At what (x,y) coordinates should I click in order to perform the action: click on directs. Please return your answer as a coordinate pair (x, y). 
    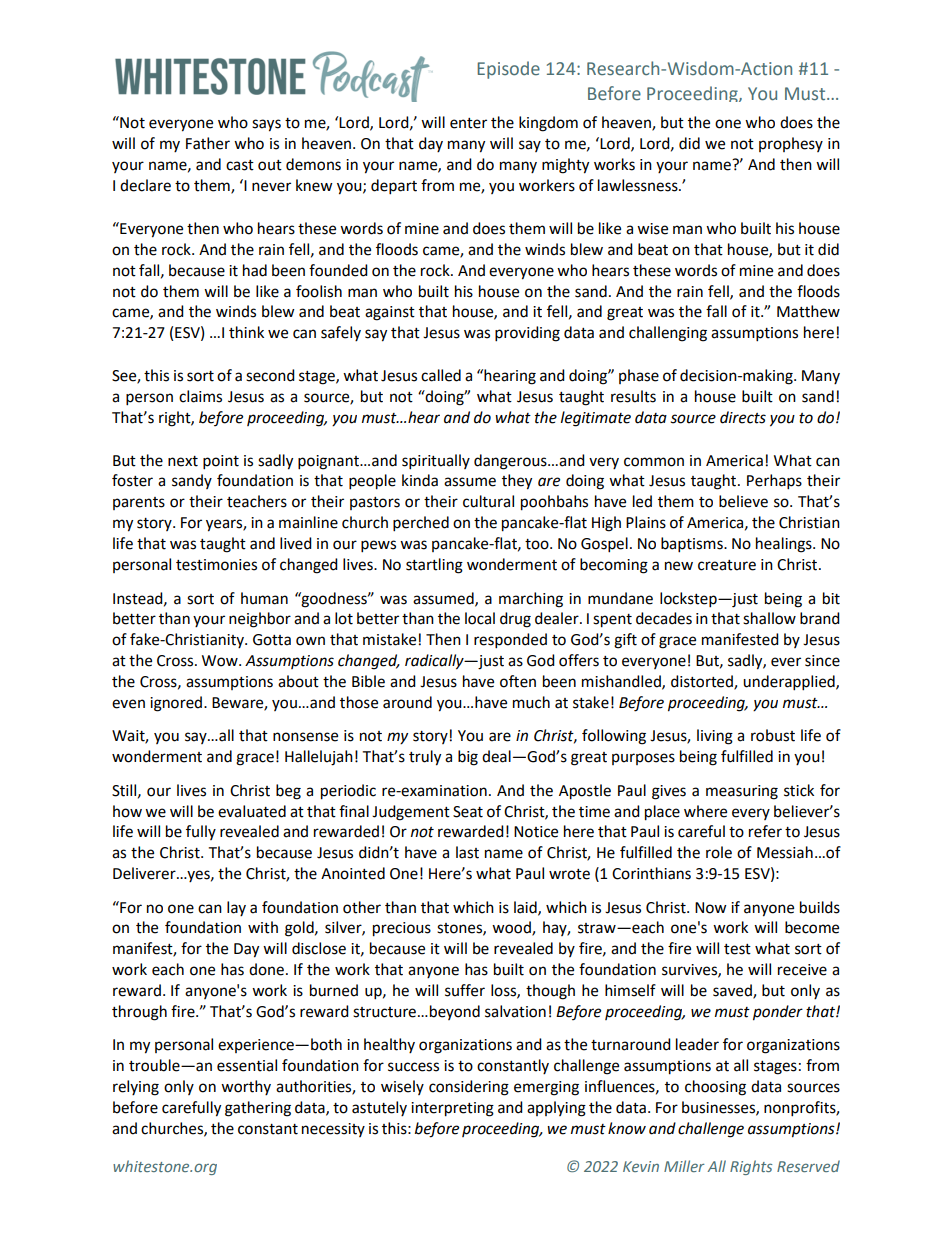
    Looking at the image, I should click on (743, 417).
